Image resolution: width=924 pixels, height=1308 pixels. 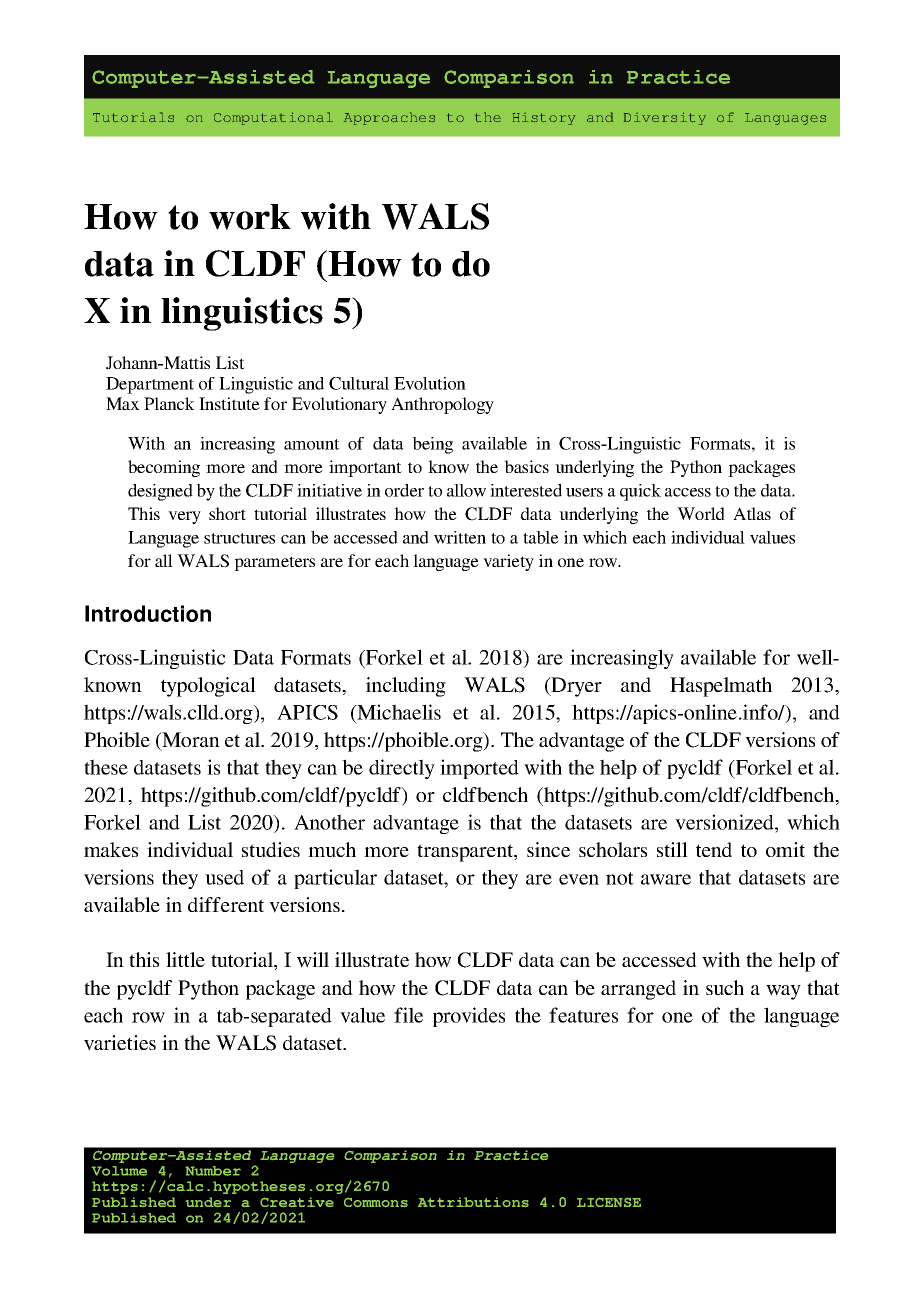 What do you see at coordinates (273, 118) in the page?
I see `Computational` at bounding box center [273, 118].
